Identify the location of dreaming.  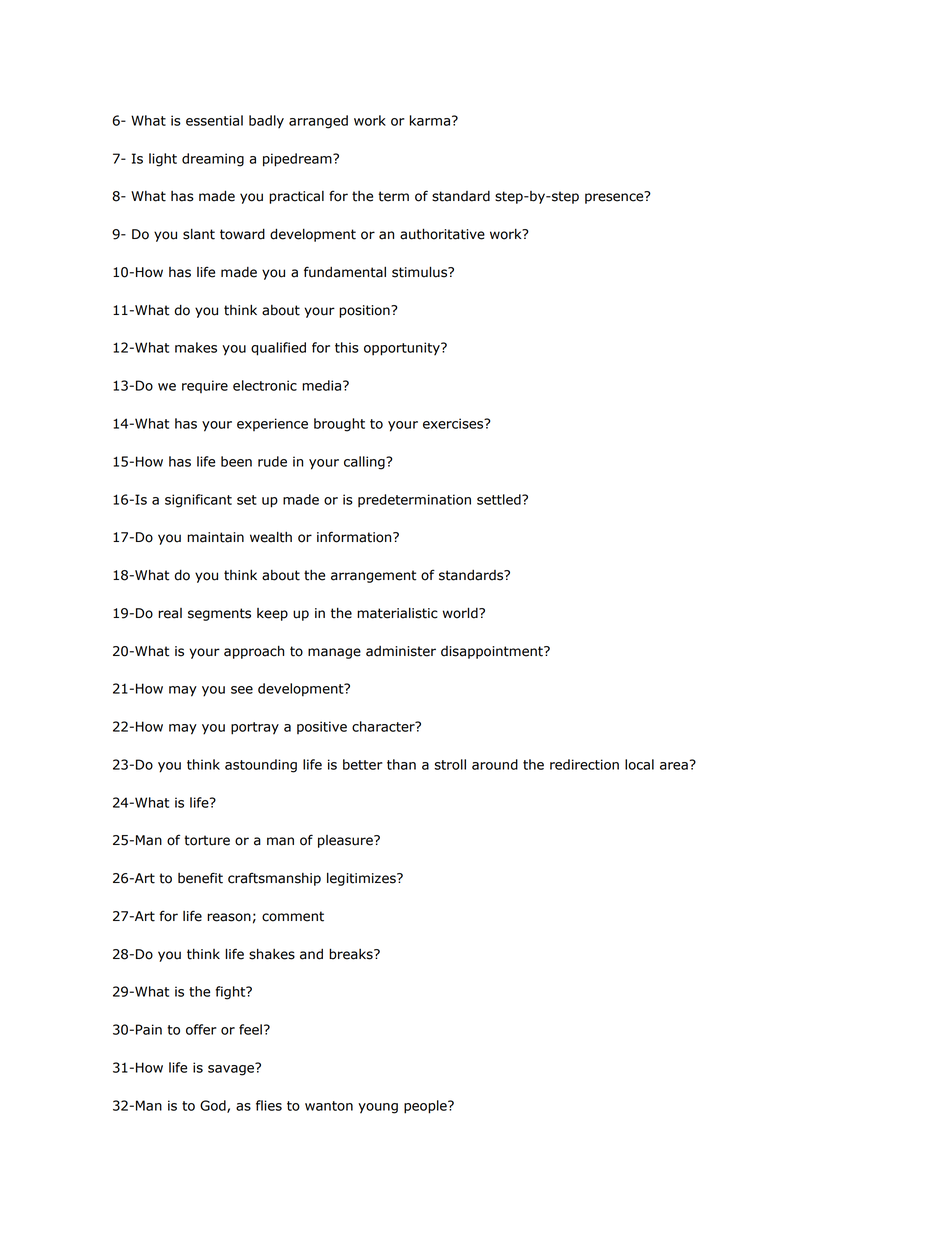
(213, 160).
